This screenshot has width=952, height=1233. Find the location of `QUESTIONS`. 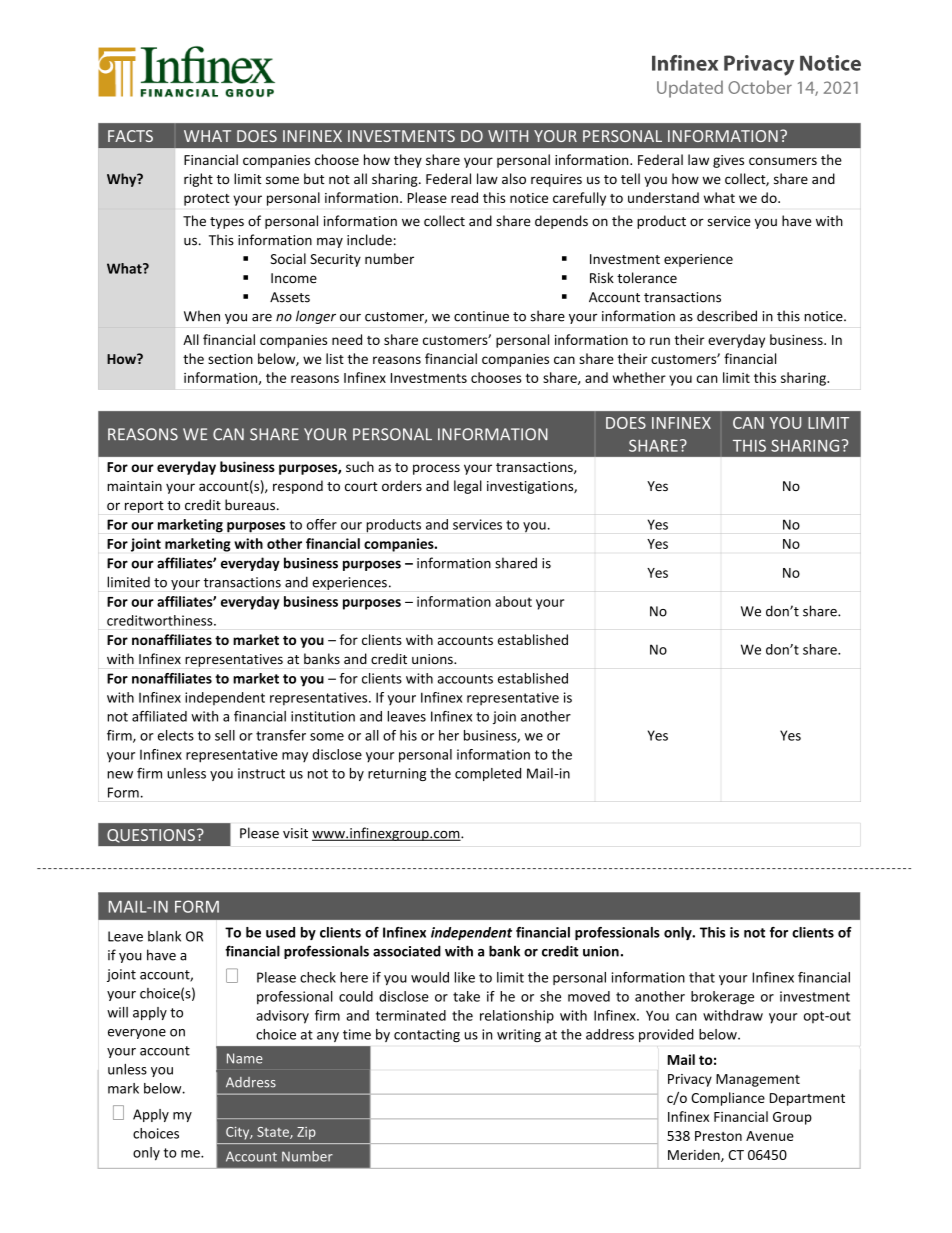

QUESTIONS is located at coordinates (151, 836).
